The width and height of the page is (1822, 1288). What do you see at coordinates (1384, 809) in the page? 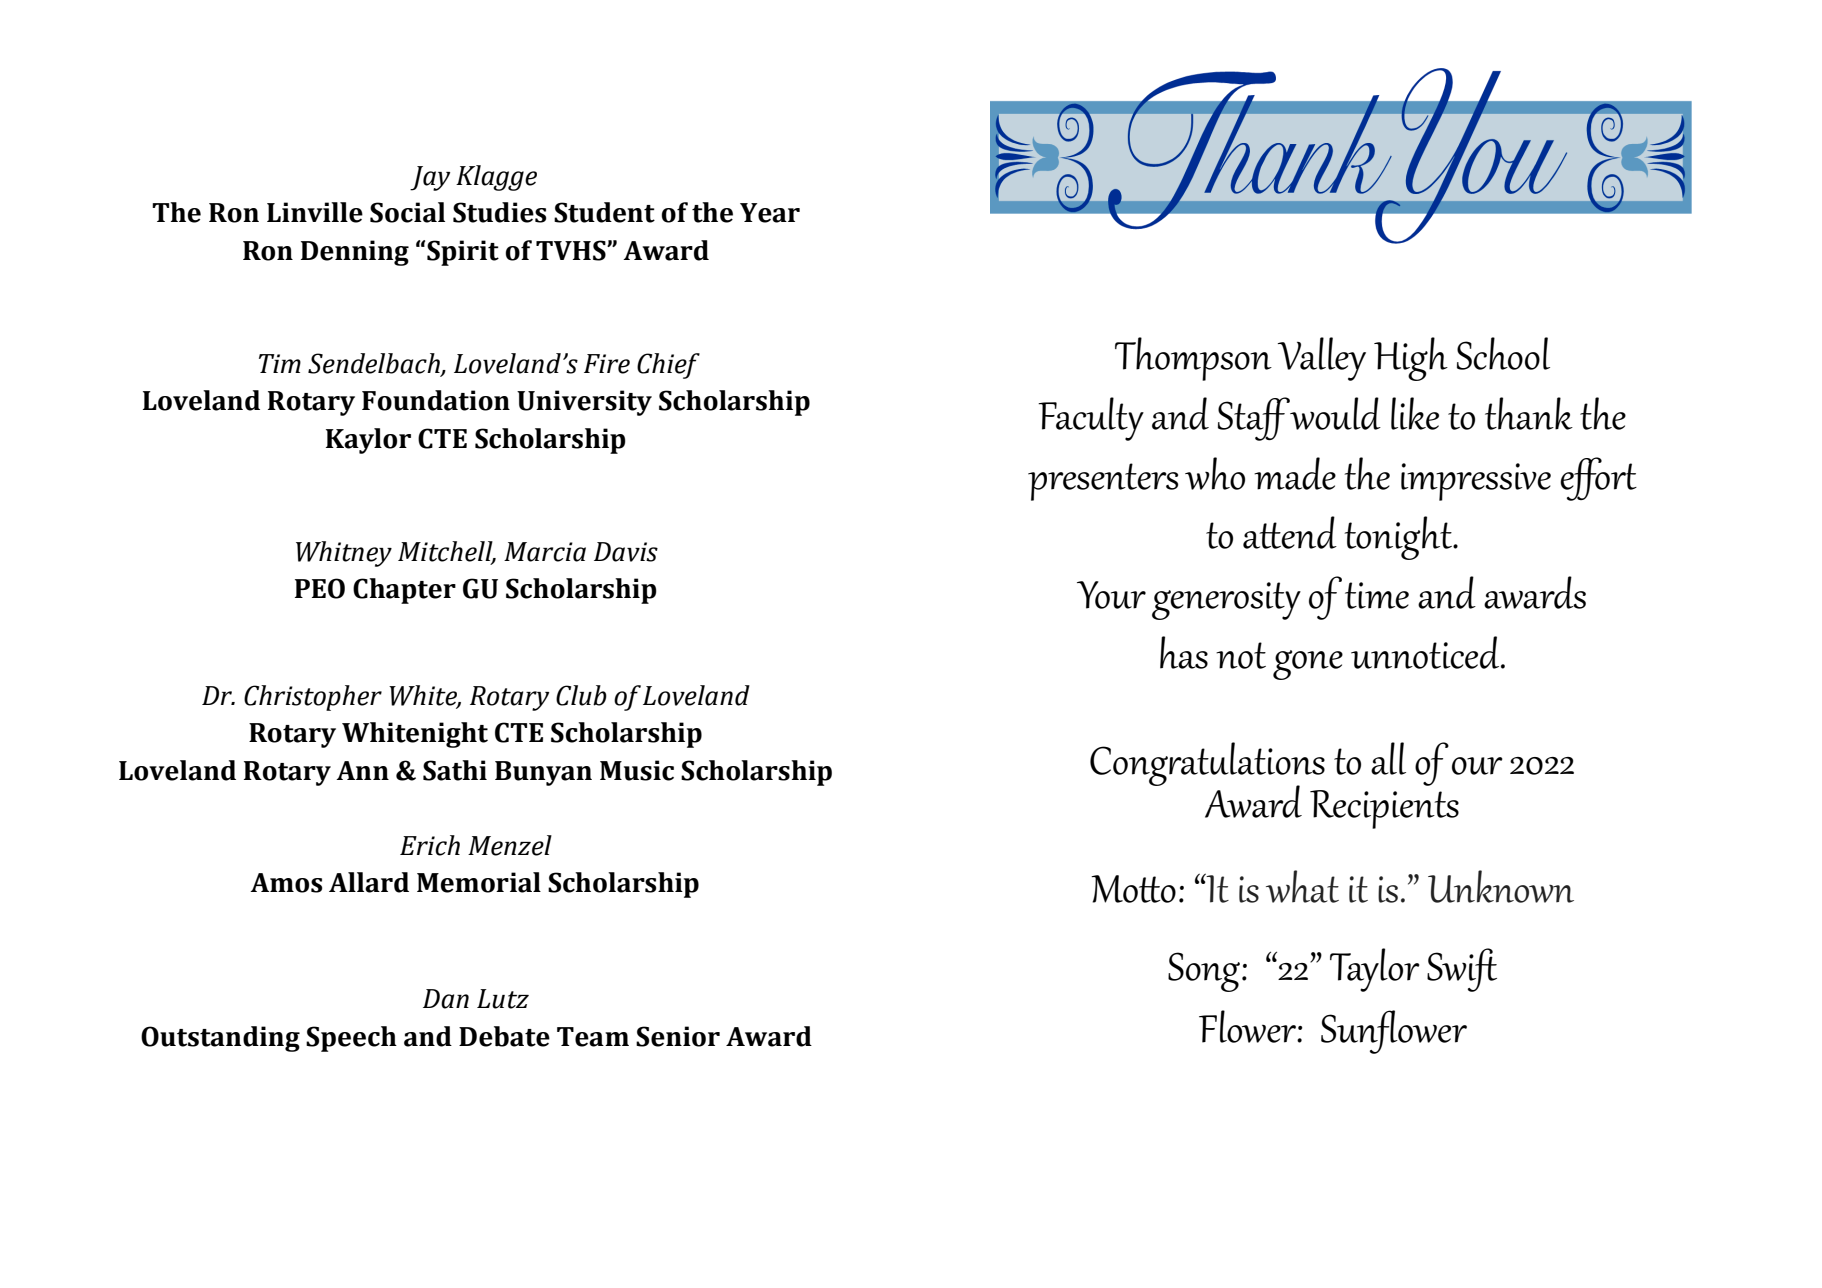
I see `Recipients` at bounding box center [1384, 809].
